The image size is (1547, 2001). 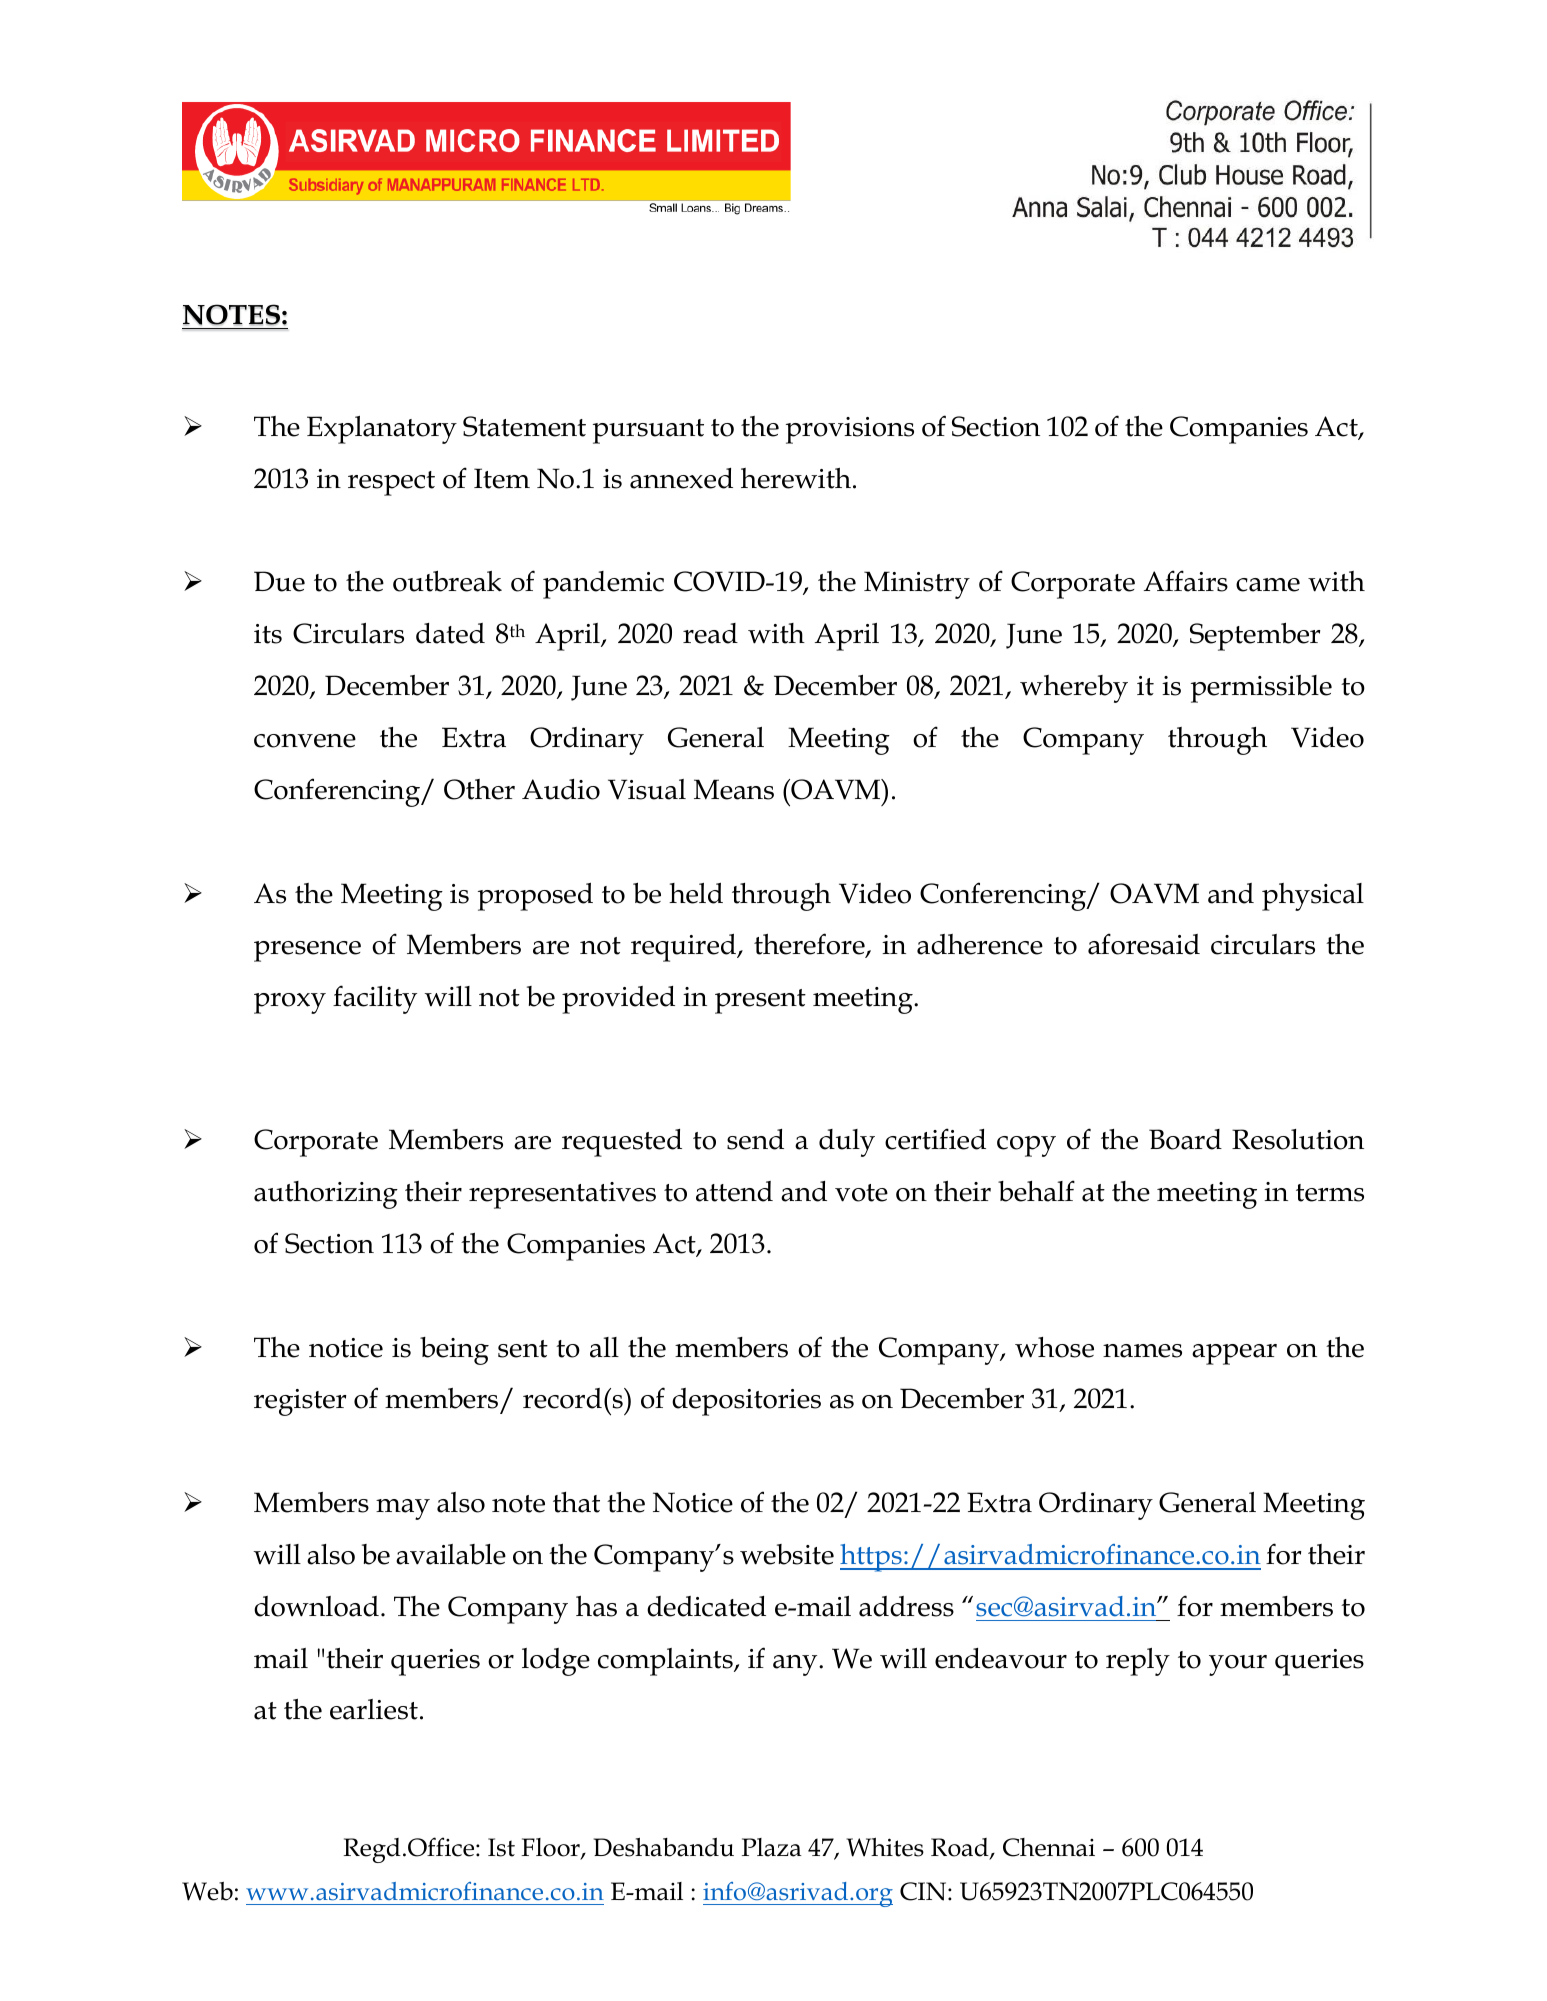 I want to click on facility, so click(x=375, y=999).
